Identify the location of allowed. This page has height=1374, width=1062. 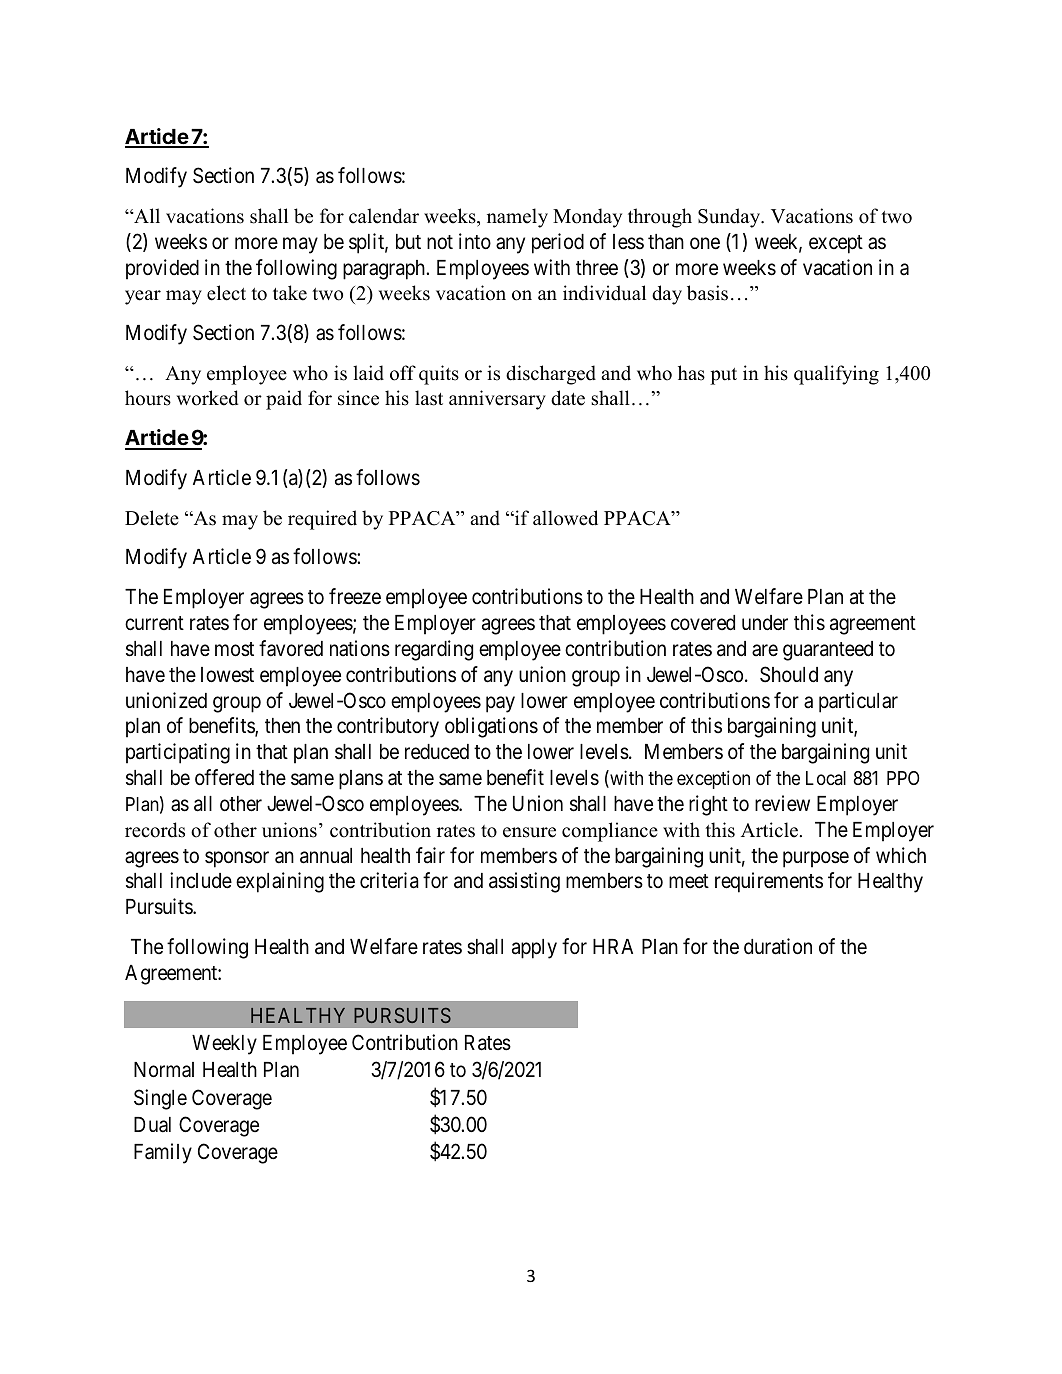
(565, 518).
